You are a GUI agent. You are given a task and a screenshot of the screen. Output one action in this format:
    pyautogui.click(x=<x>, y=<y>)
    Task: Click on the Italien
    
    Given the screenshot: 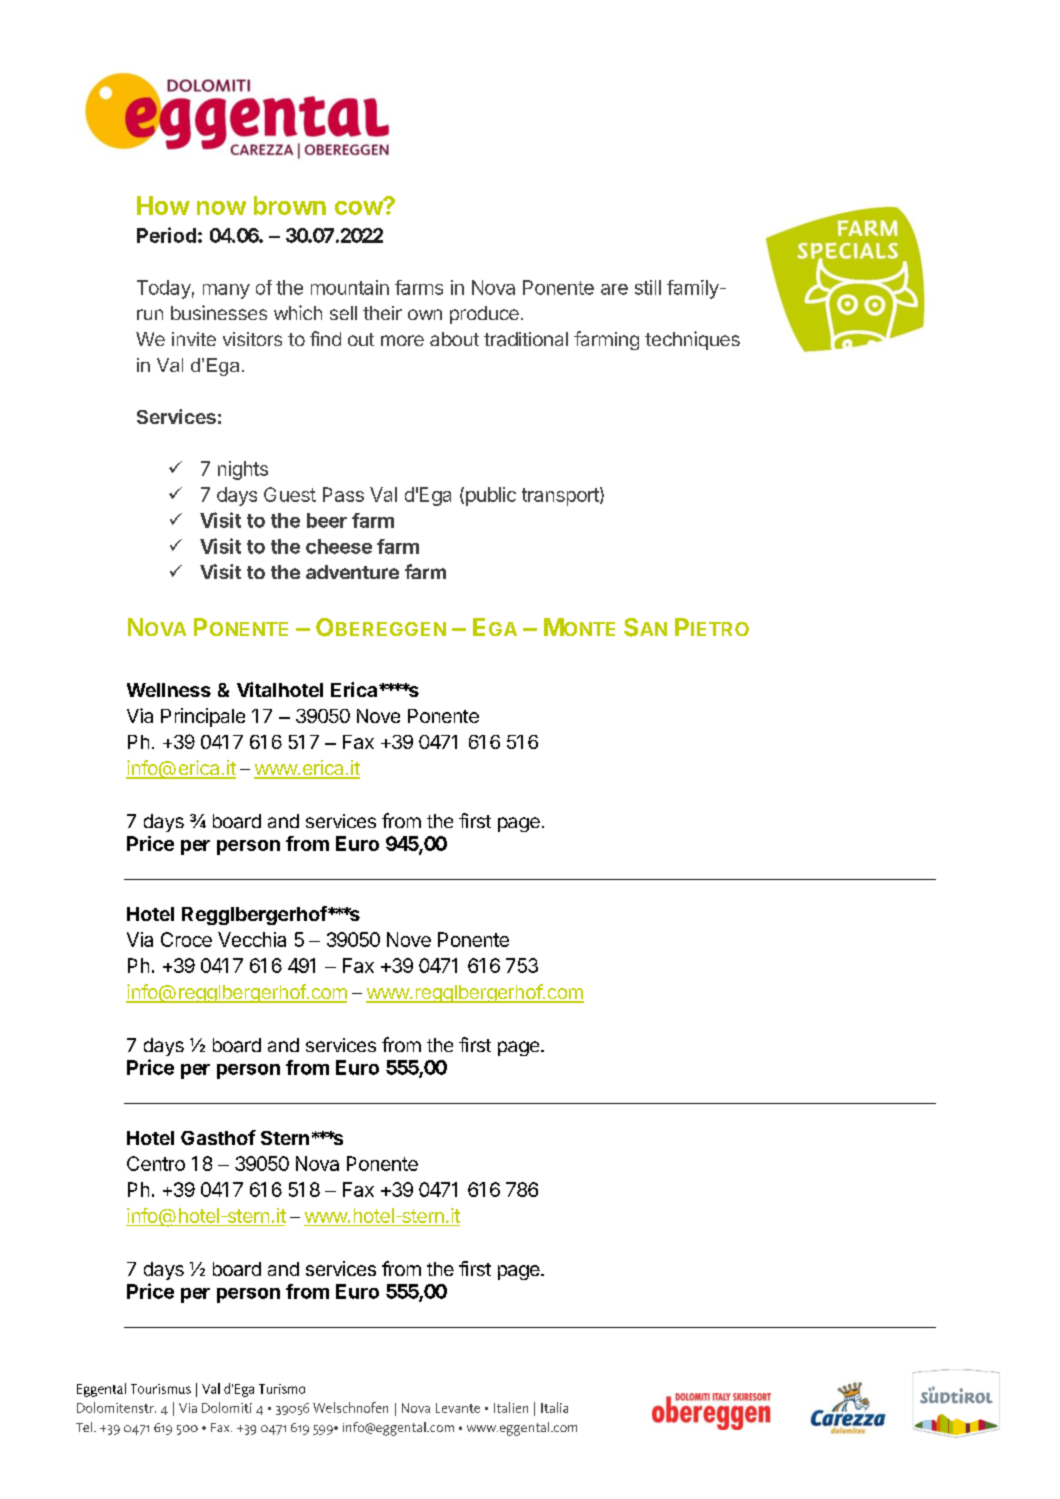 What is the action you would take?
    pyautogui.click(x=511, y=1407)
